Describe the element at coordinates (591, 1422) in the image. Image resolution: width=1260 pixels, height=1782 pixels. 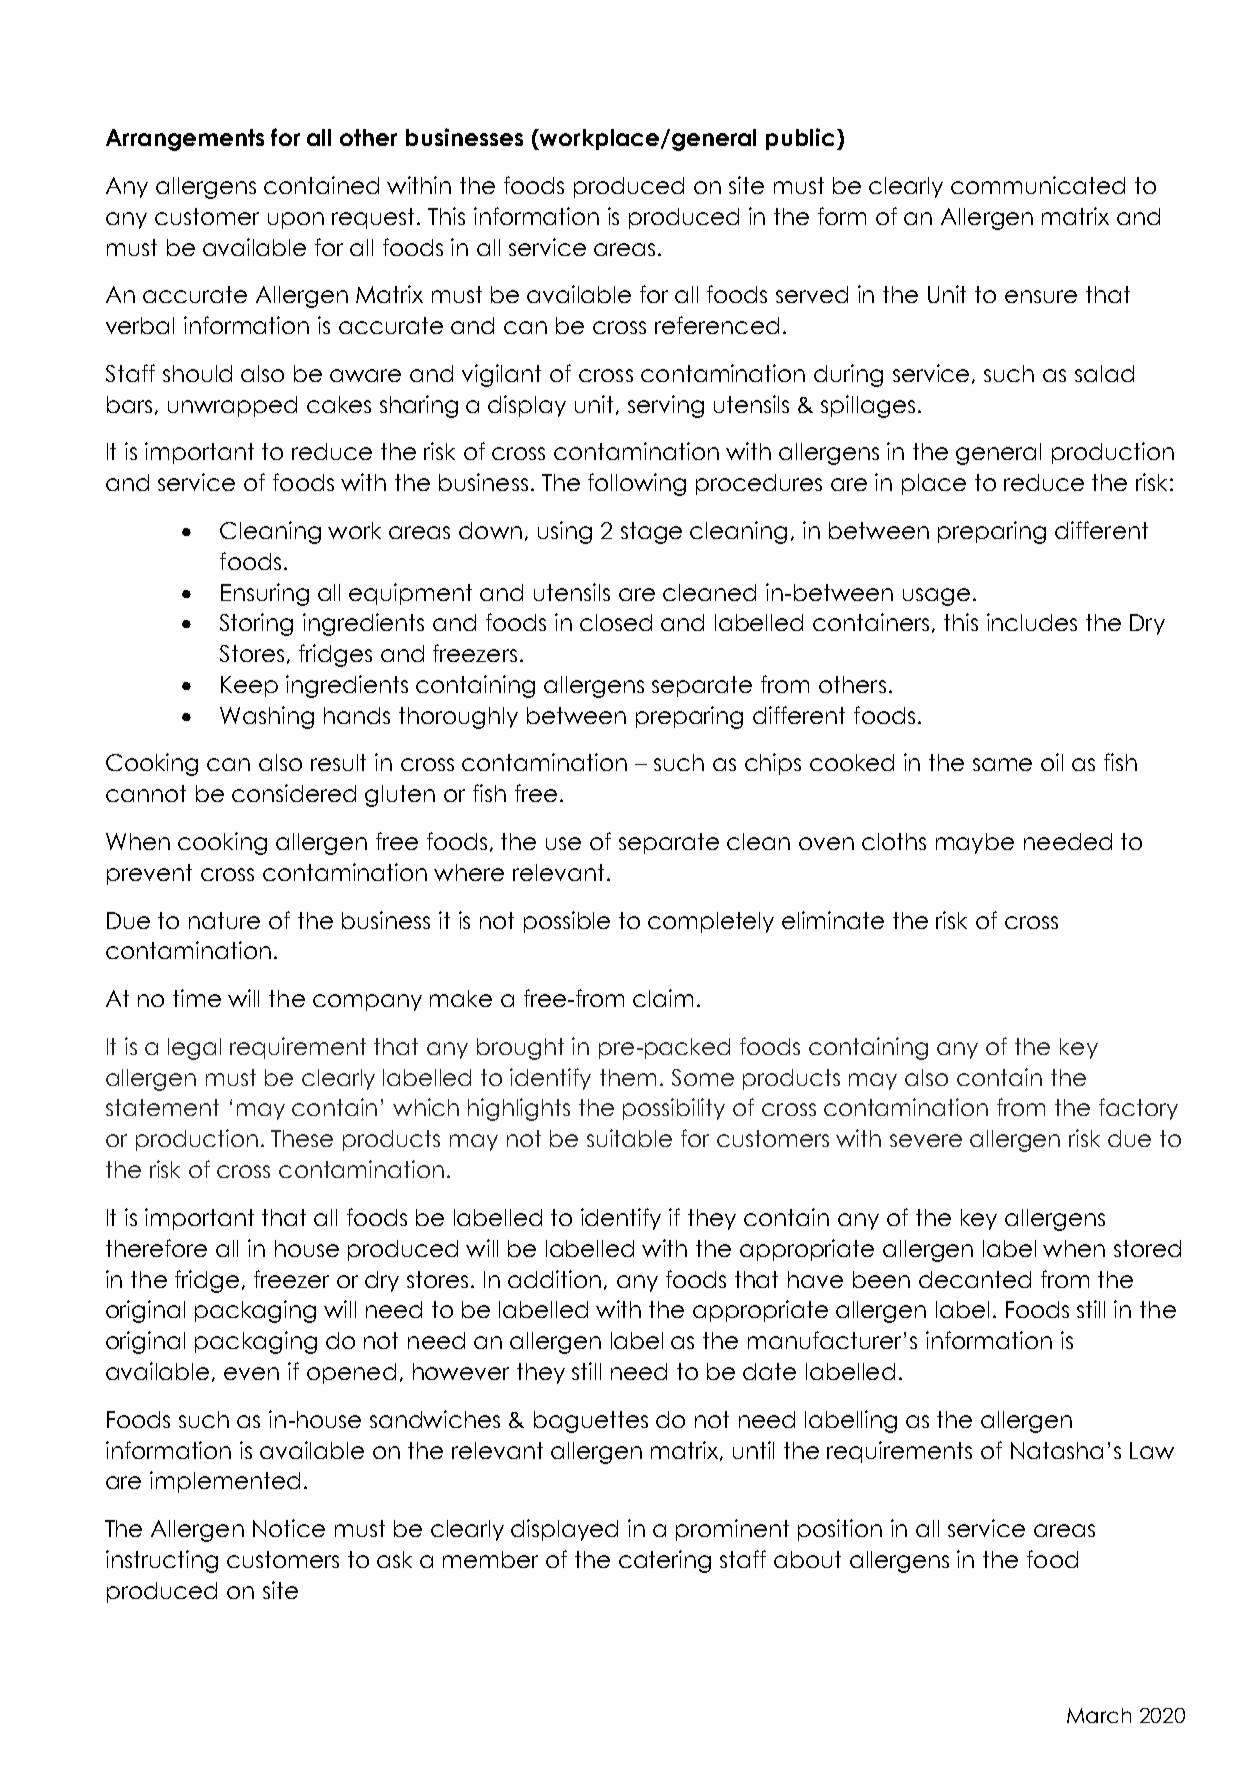
I see `baguettes` at that location.
